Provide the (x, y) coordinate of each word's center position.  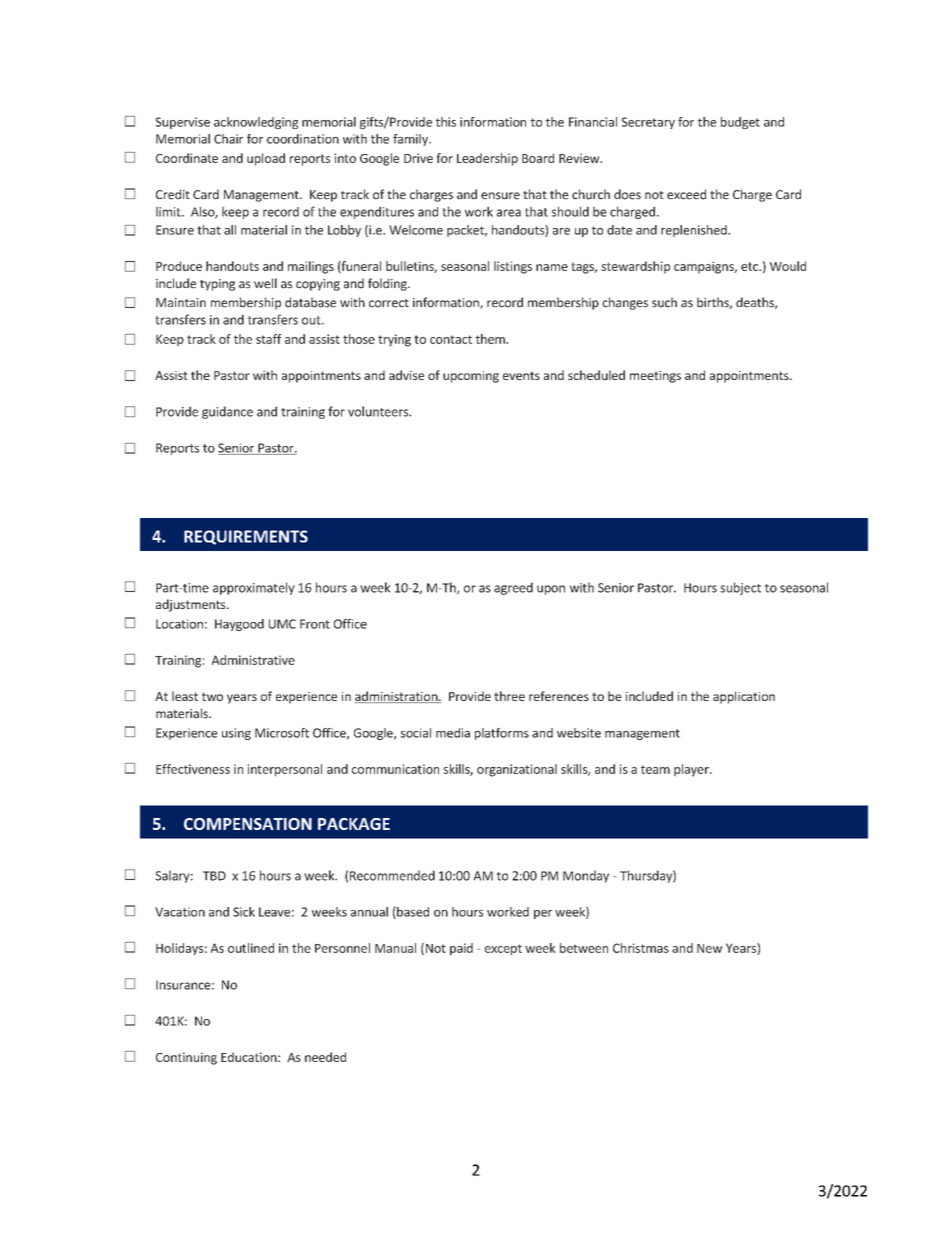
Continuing (186, 1058)
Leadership (487, 159)
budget (740, 123)
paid (461, 949)
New (709, 948)
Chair (228, 139)
